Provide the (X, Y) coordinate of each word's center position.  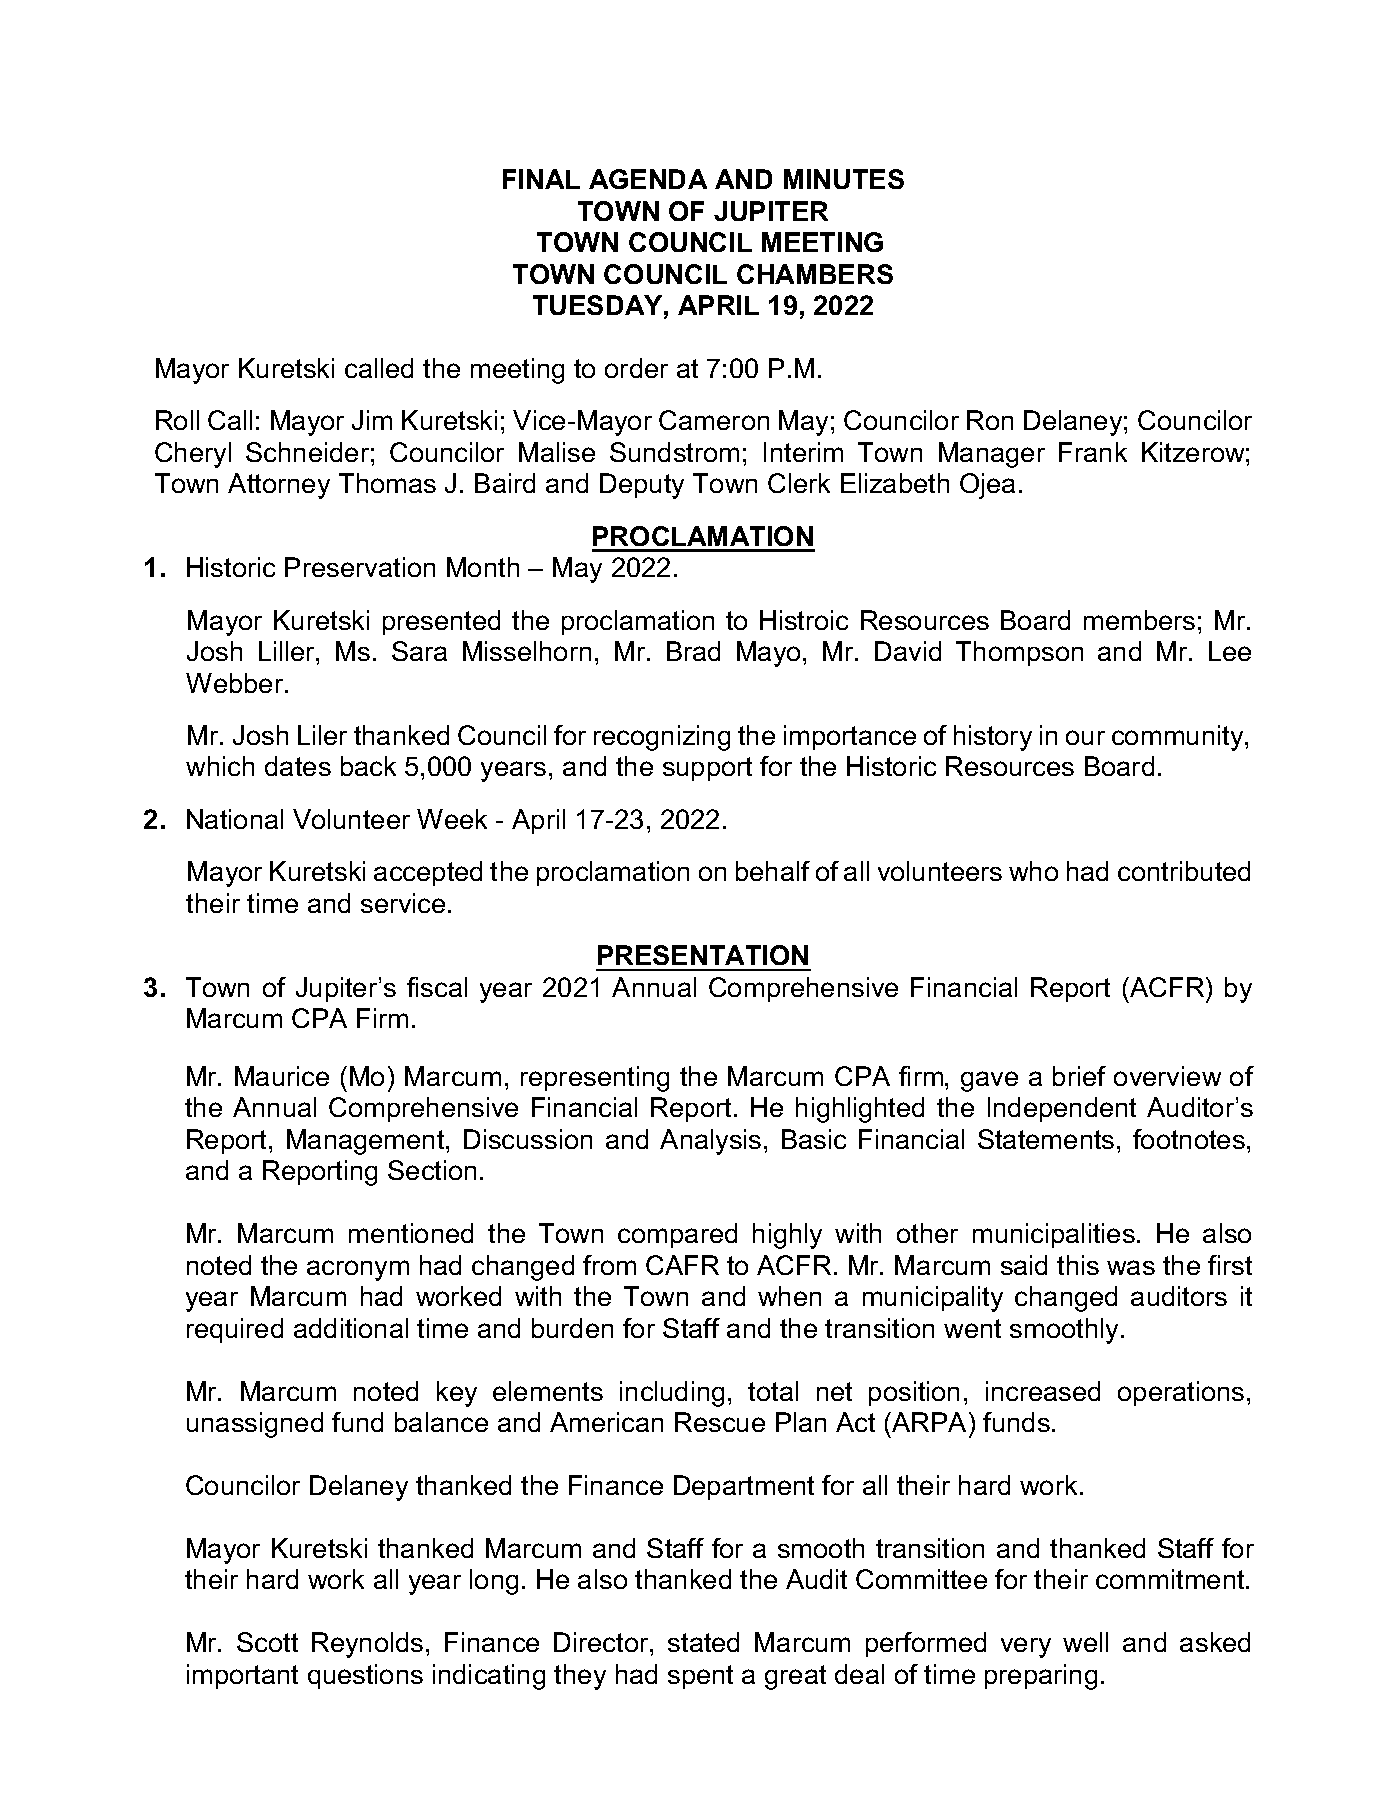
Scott (267, 1642)
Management (367, 1142)
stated (703, 1642)
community (1179, 738)
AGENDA (648, 179)
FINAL (541, 179)
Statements (1046, 1139)
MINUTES (844, 179)
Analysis (710, 1142)
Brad (693, 651)
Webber (236, 683)
